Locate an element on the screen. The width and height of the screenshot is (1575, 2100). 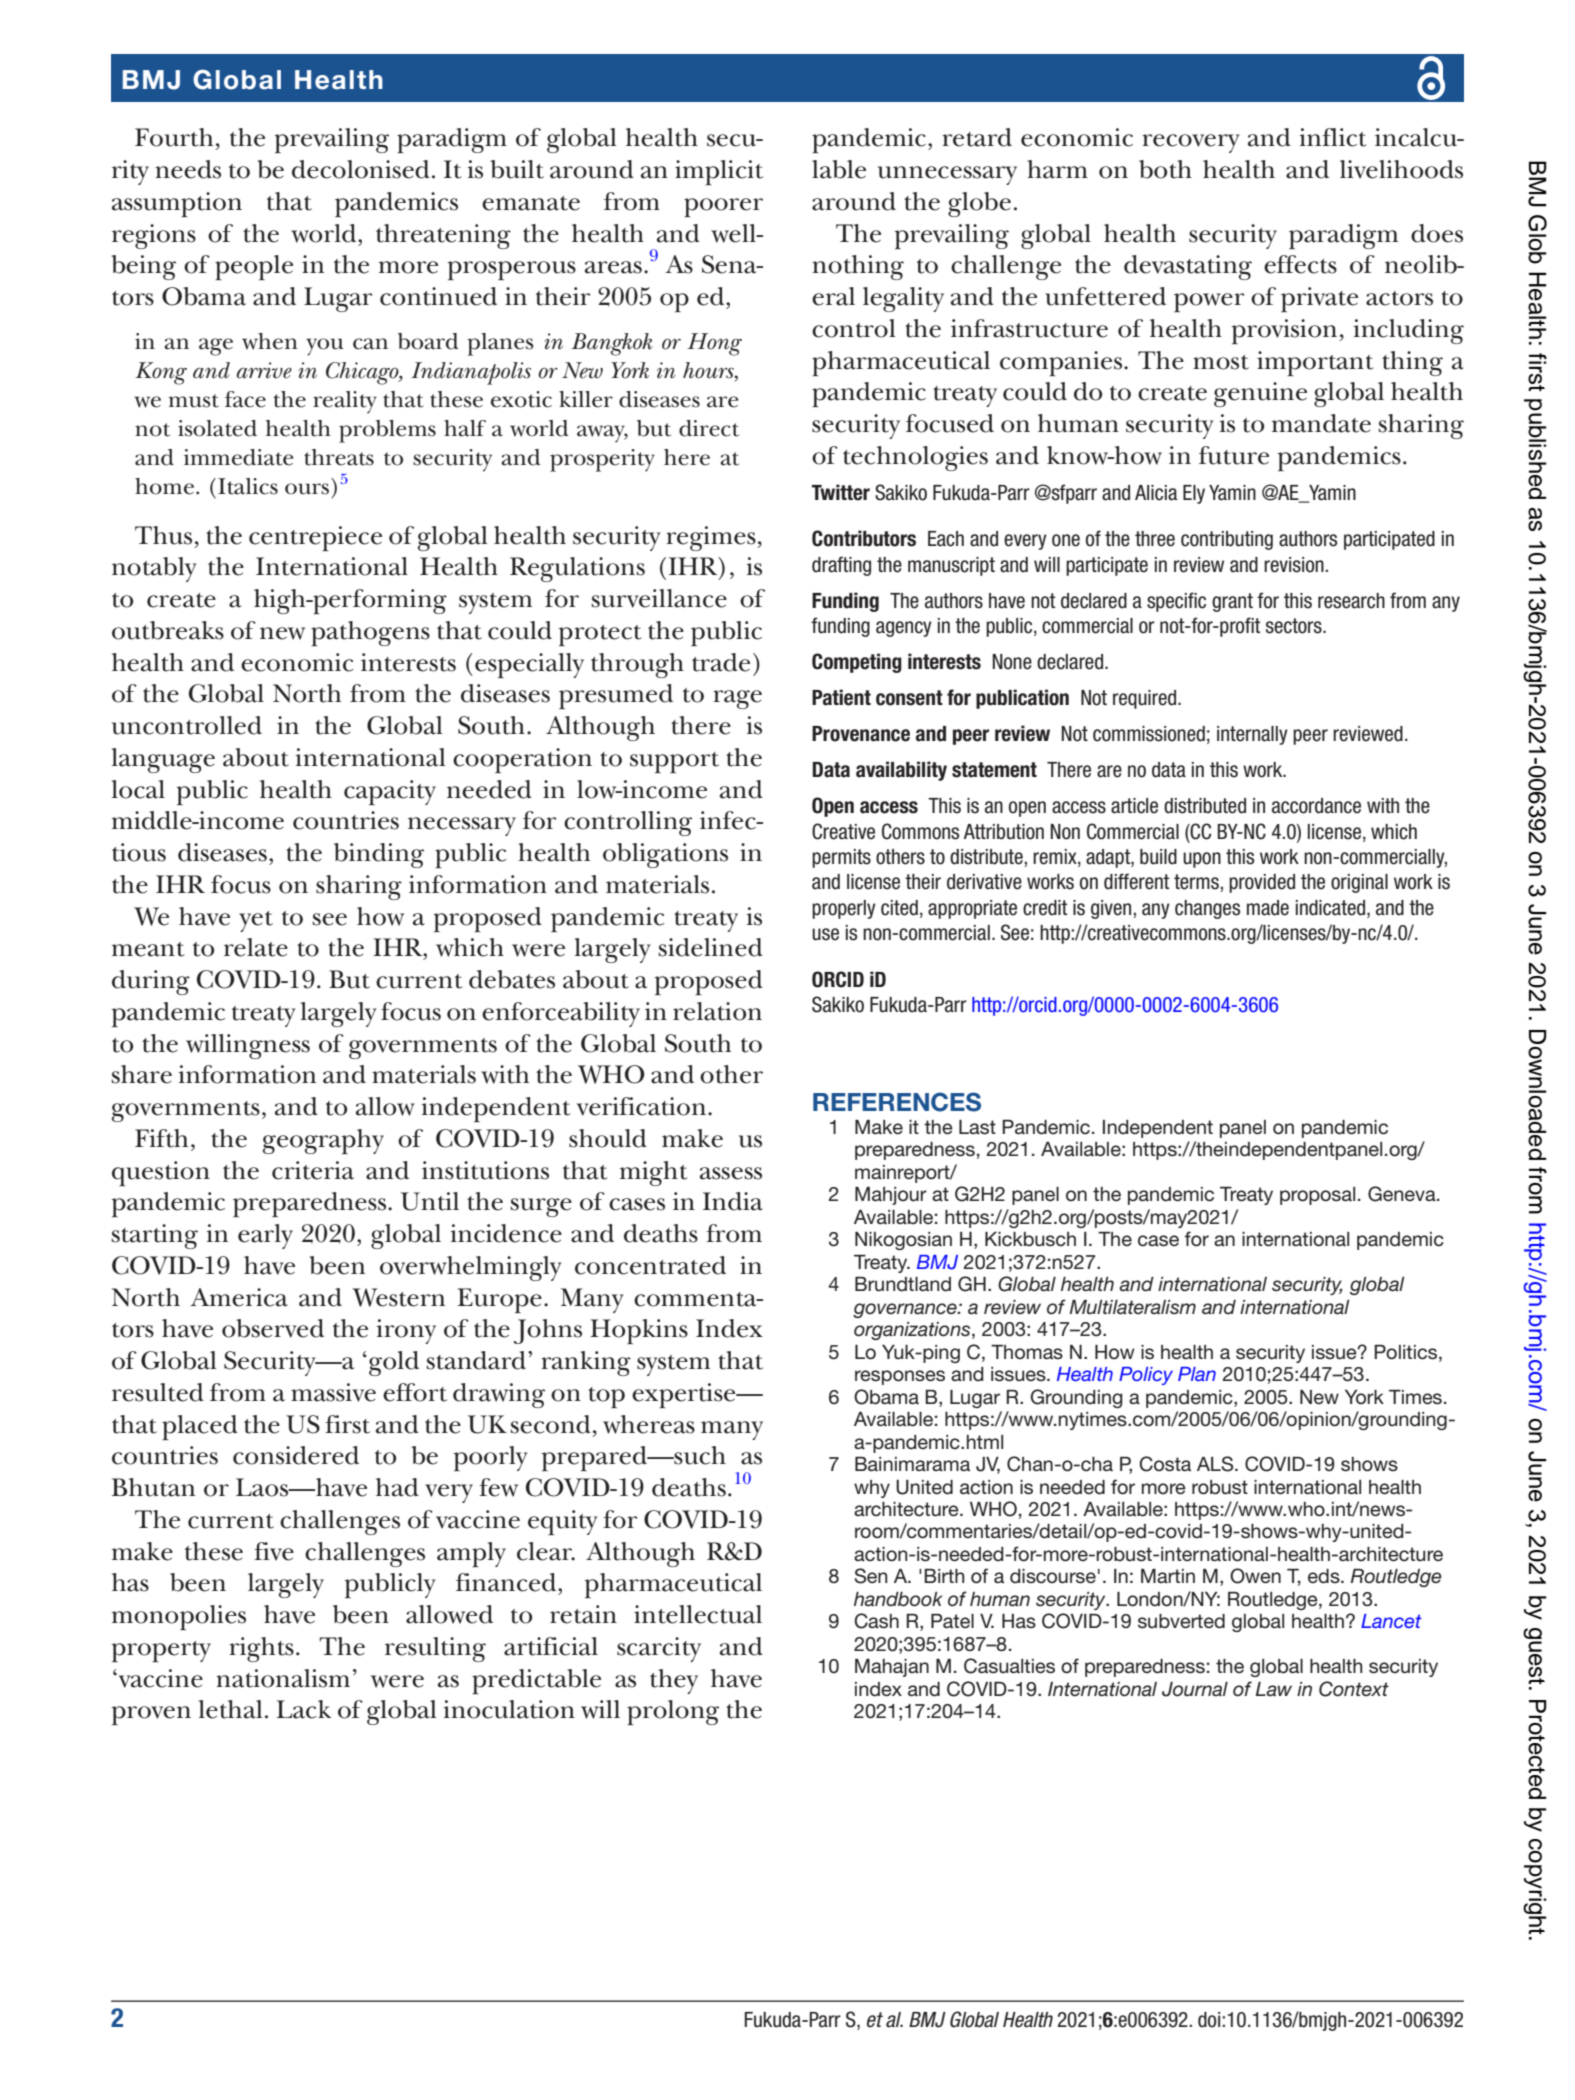
implicit is located at coordinates (719, 172).
